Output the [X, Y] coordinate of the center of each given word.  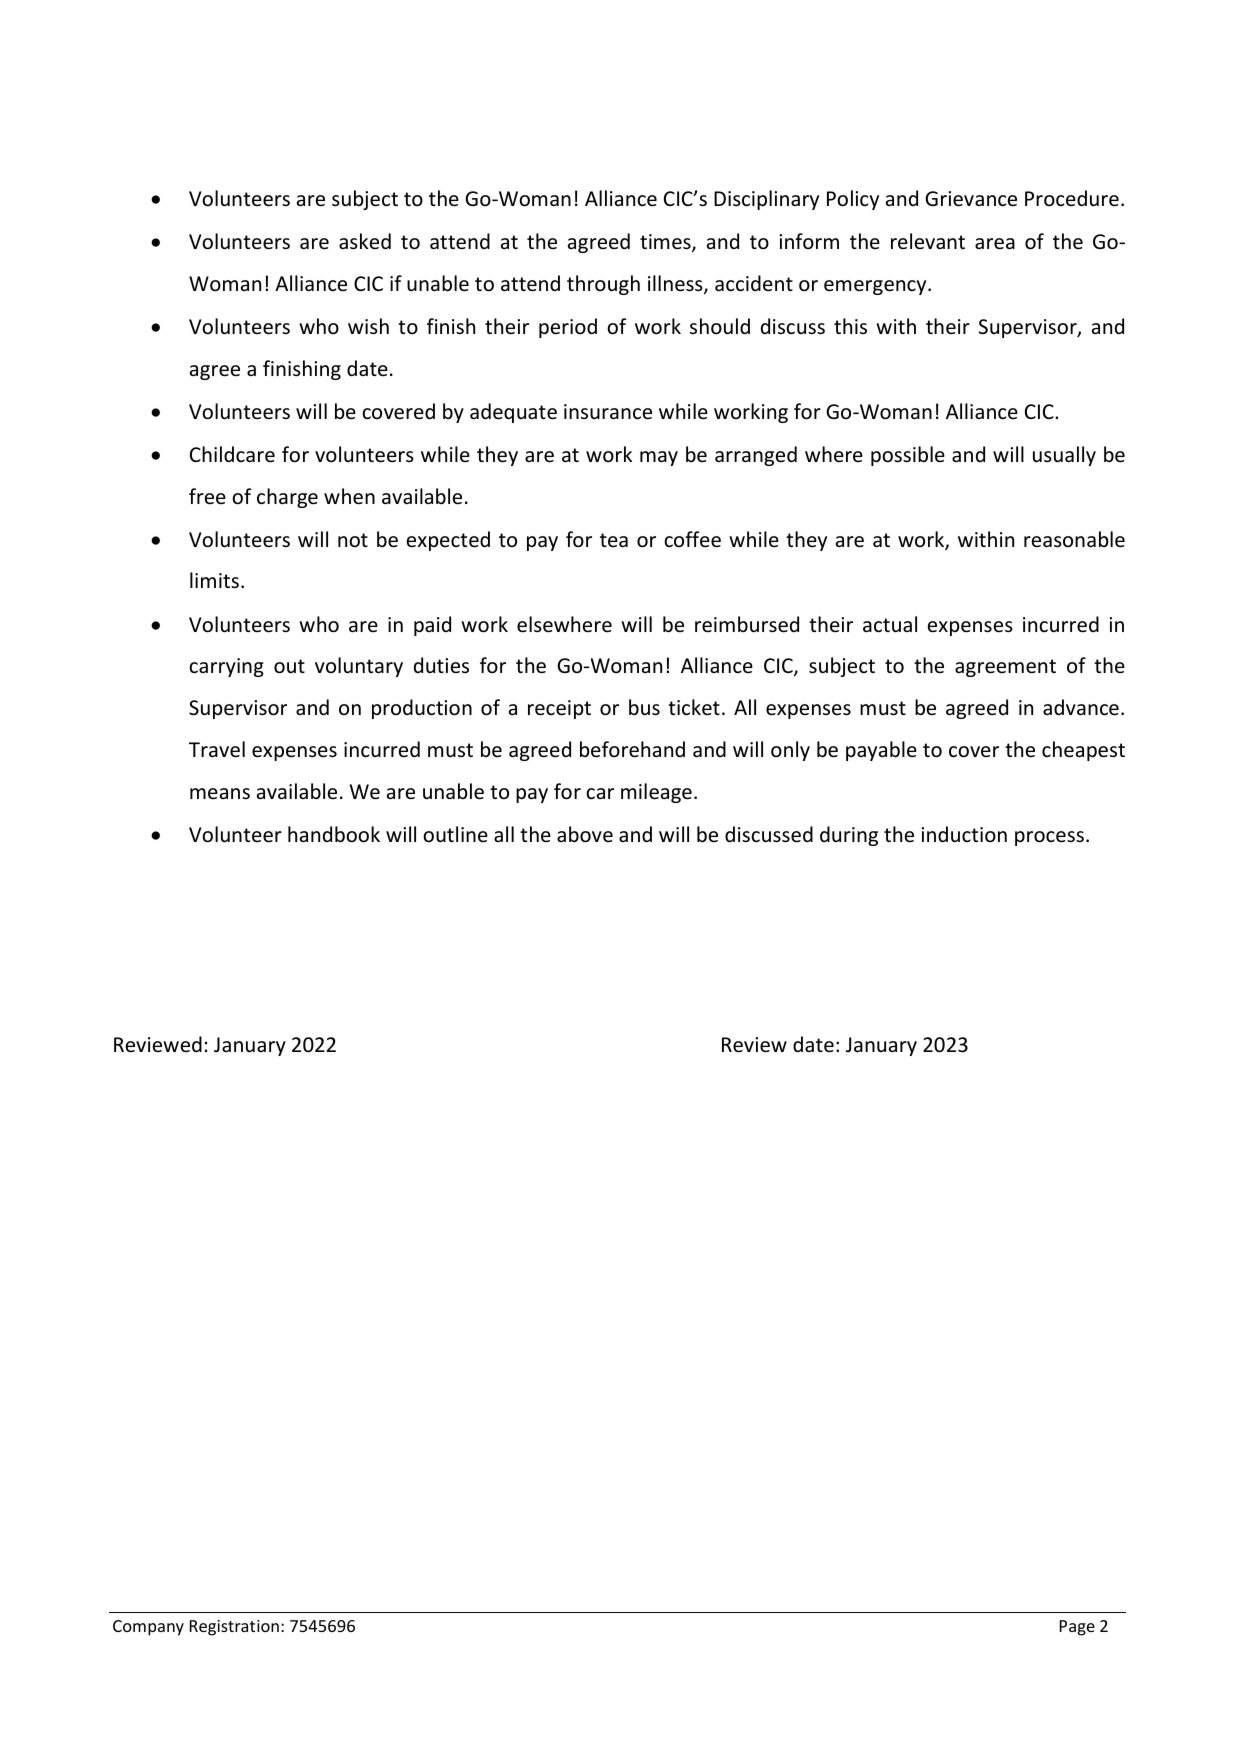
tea [614, 540]
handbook [334, 834]
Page [1077, 1628]
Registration [234, 1628]
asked [365, 241]
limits [214, 580]
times [666, 243]
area [995, 244]
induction [964, 834]
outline [455, 834]
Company [148, 1628]
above [585, 834]
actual [890, 624]
